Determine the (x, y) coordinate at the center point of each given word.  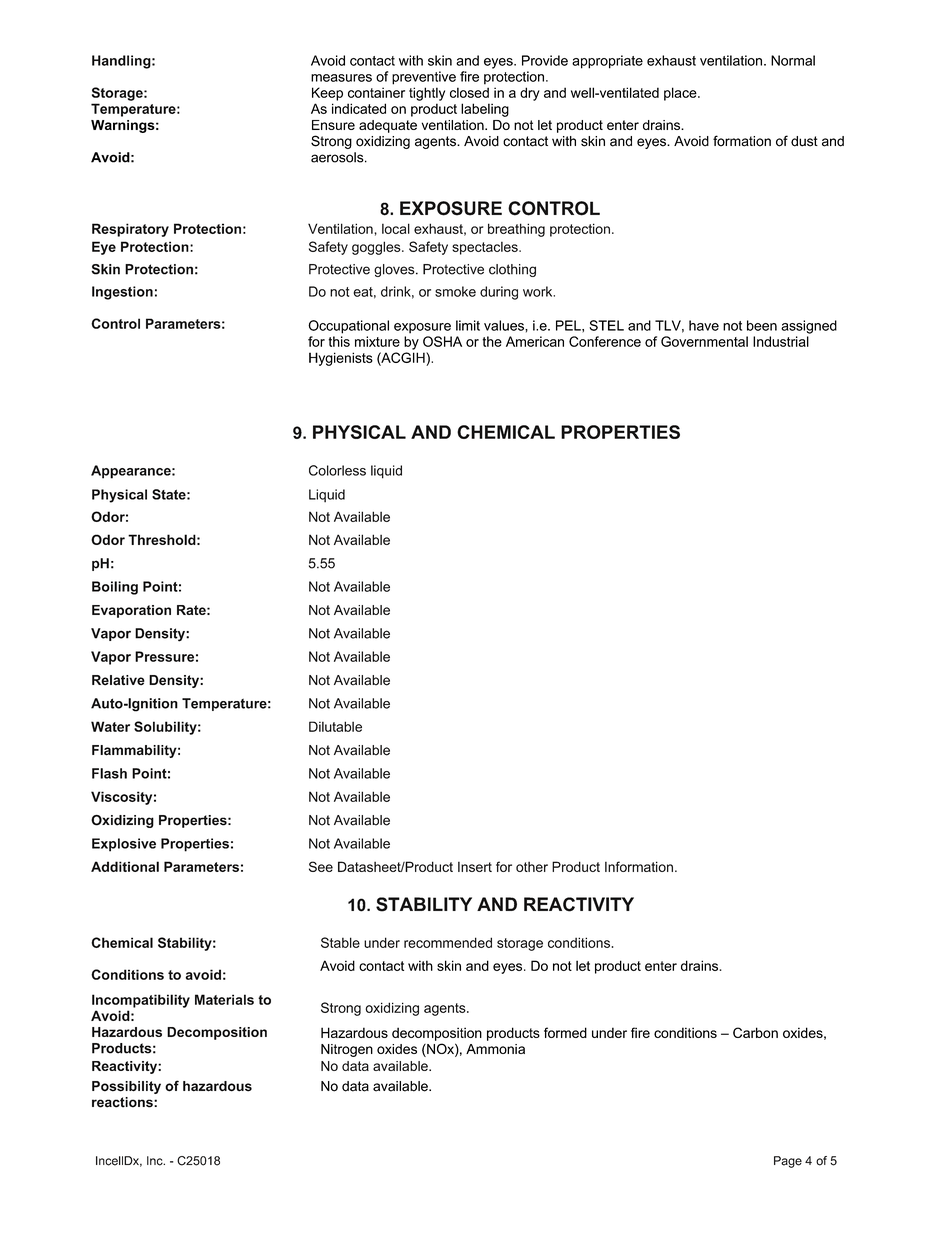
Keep (327, 94)
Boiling (115, 588)
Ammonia (495, 1049)
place (681, 94)
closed (469, 92)
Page (788, 1162)
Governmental (704, 341)
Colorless (337, 470)
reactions (123, 1102)
